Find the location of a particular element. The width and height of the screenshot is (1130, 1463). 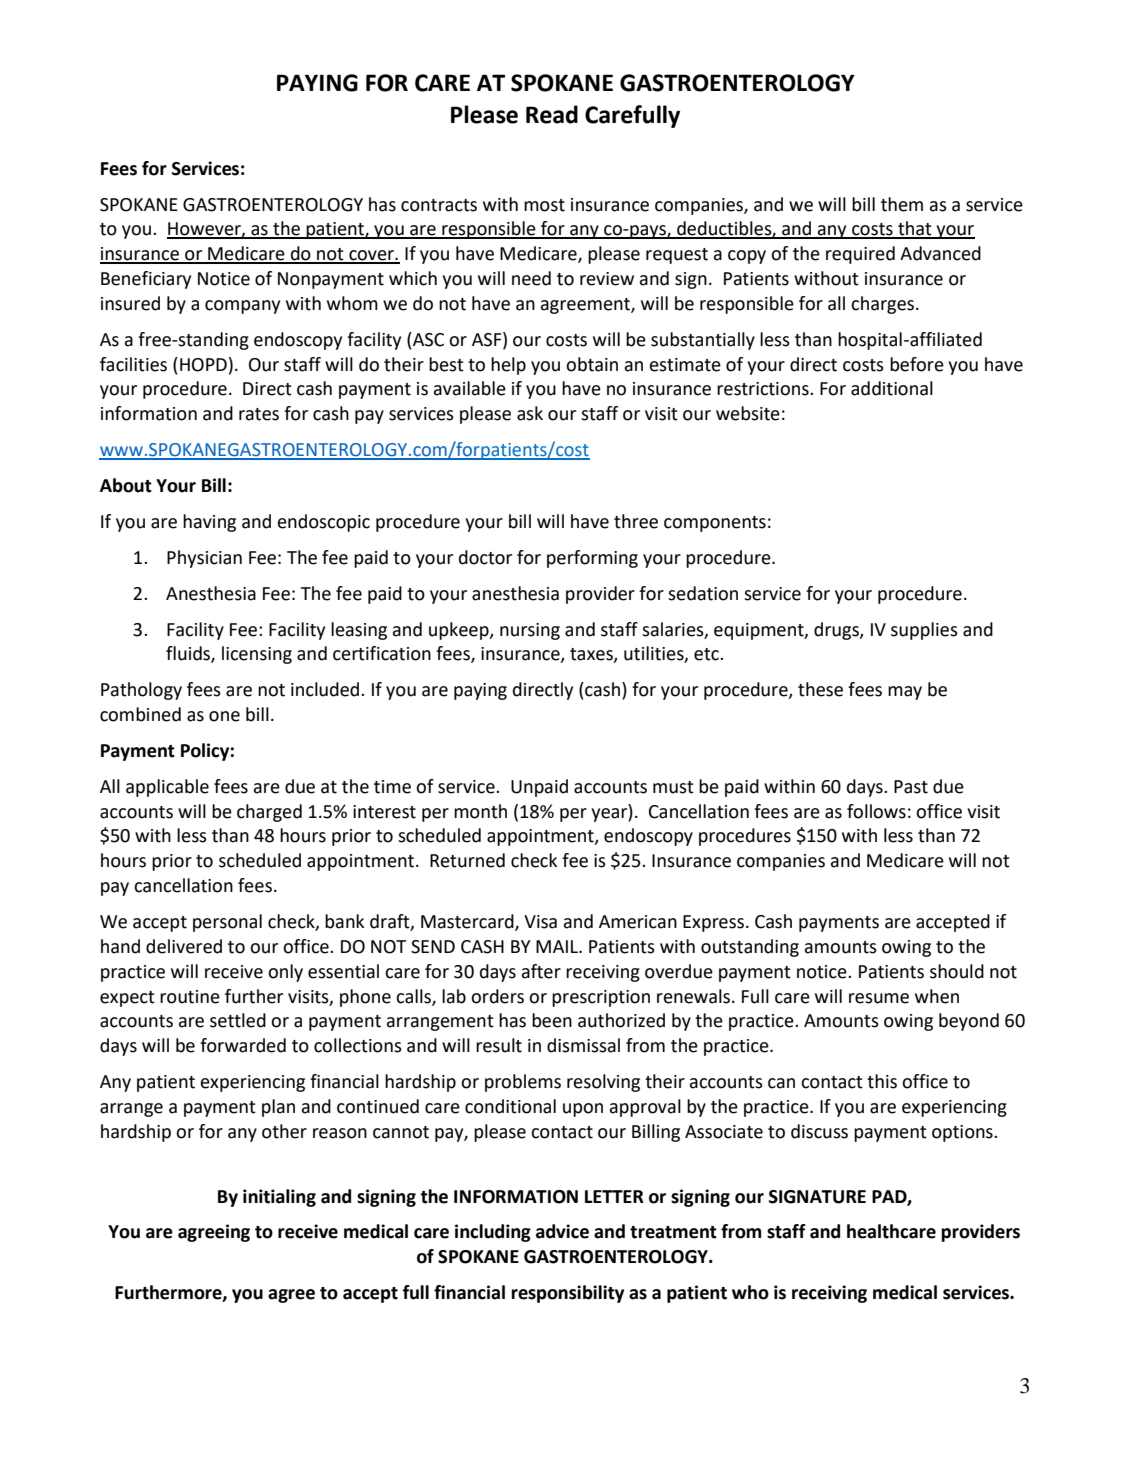

additional is located at coordinates (892, 388).
